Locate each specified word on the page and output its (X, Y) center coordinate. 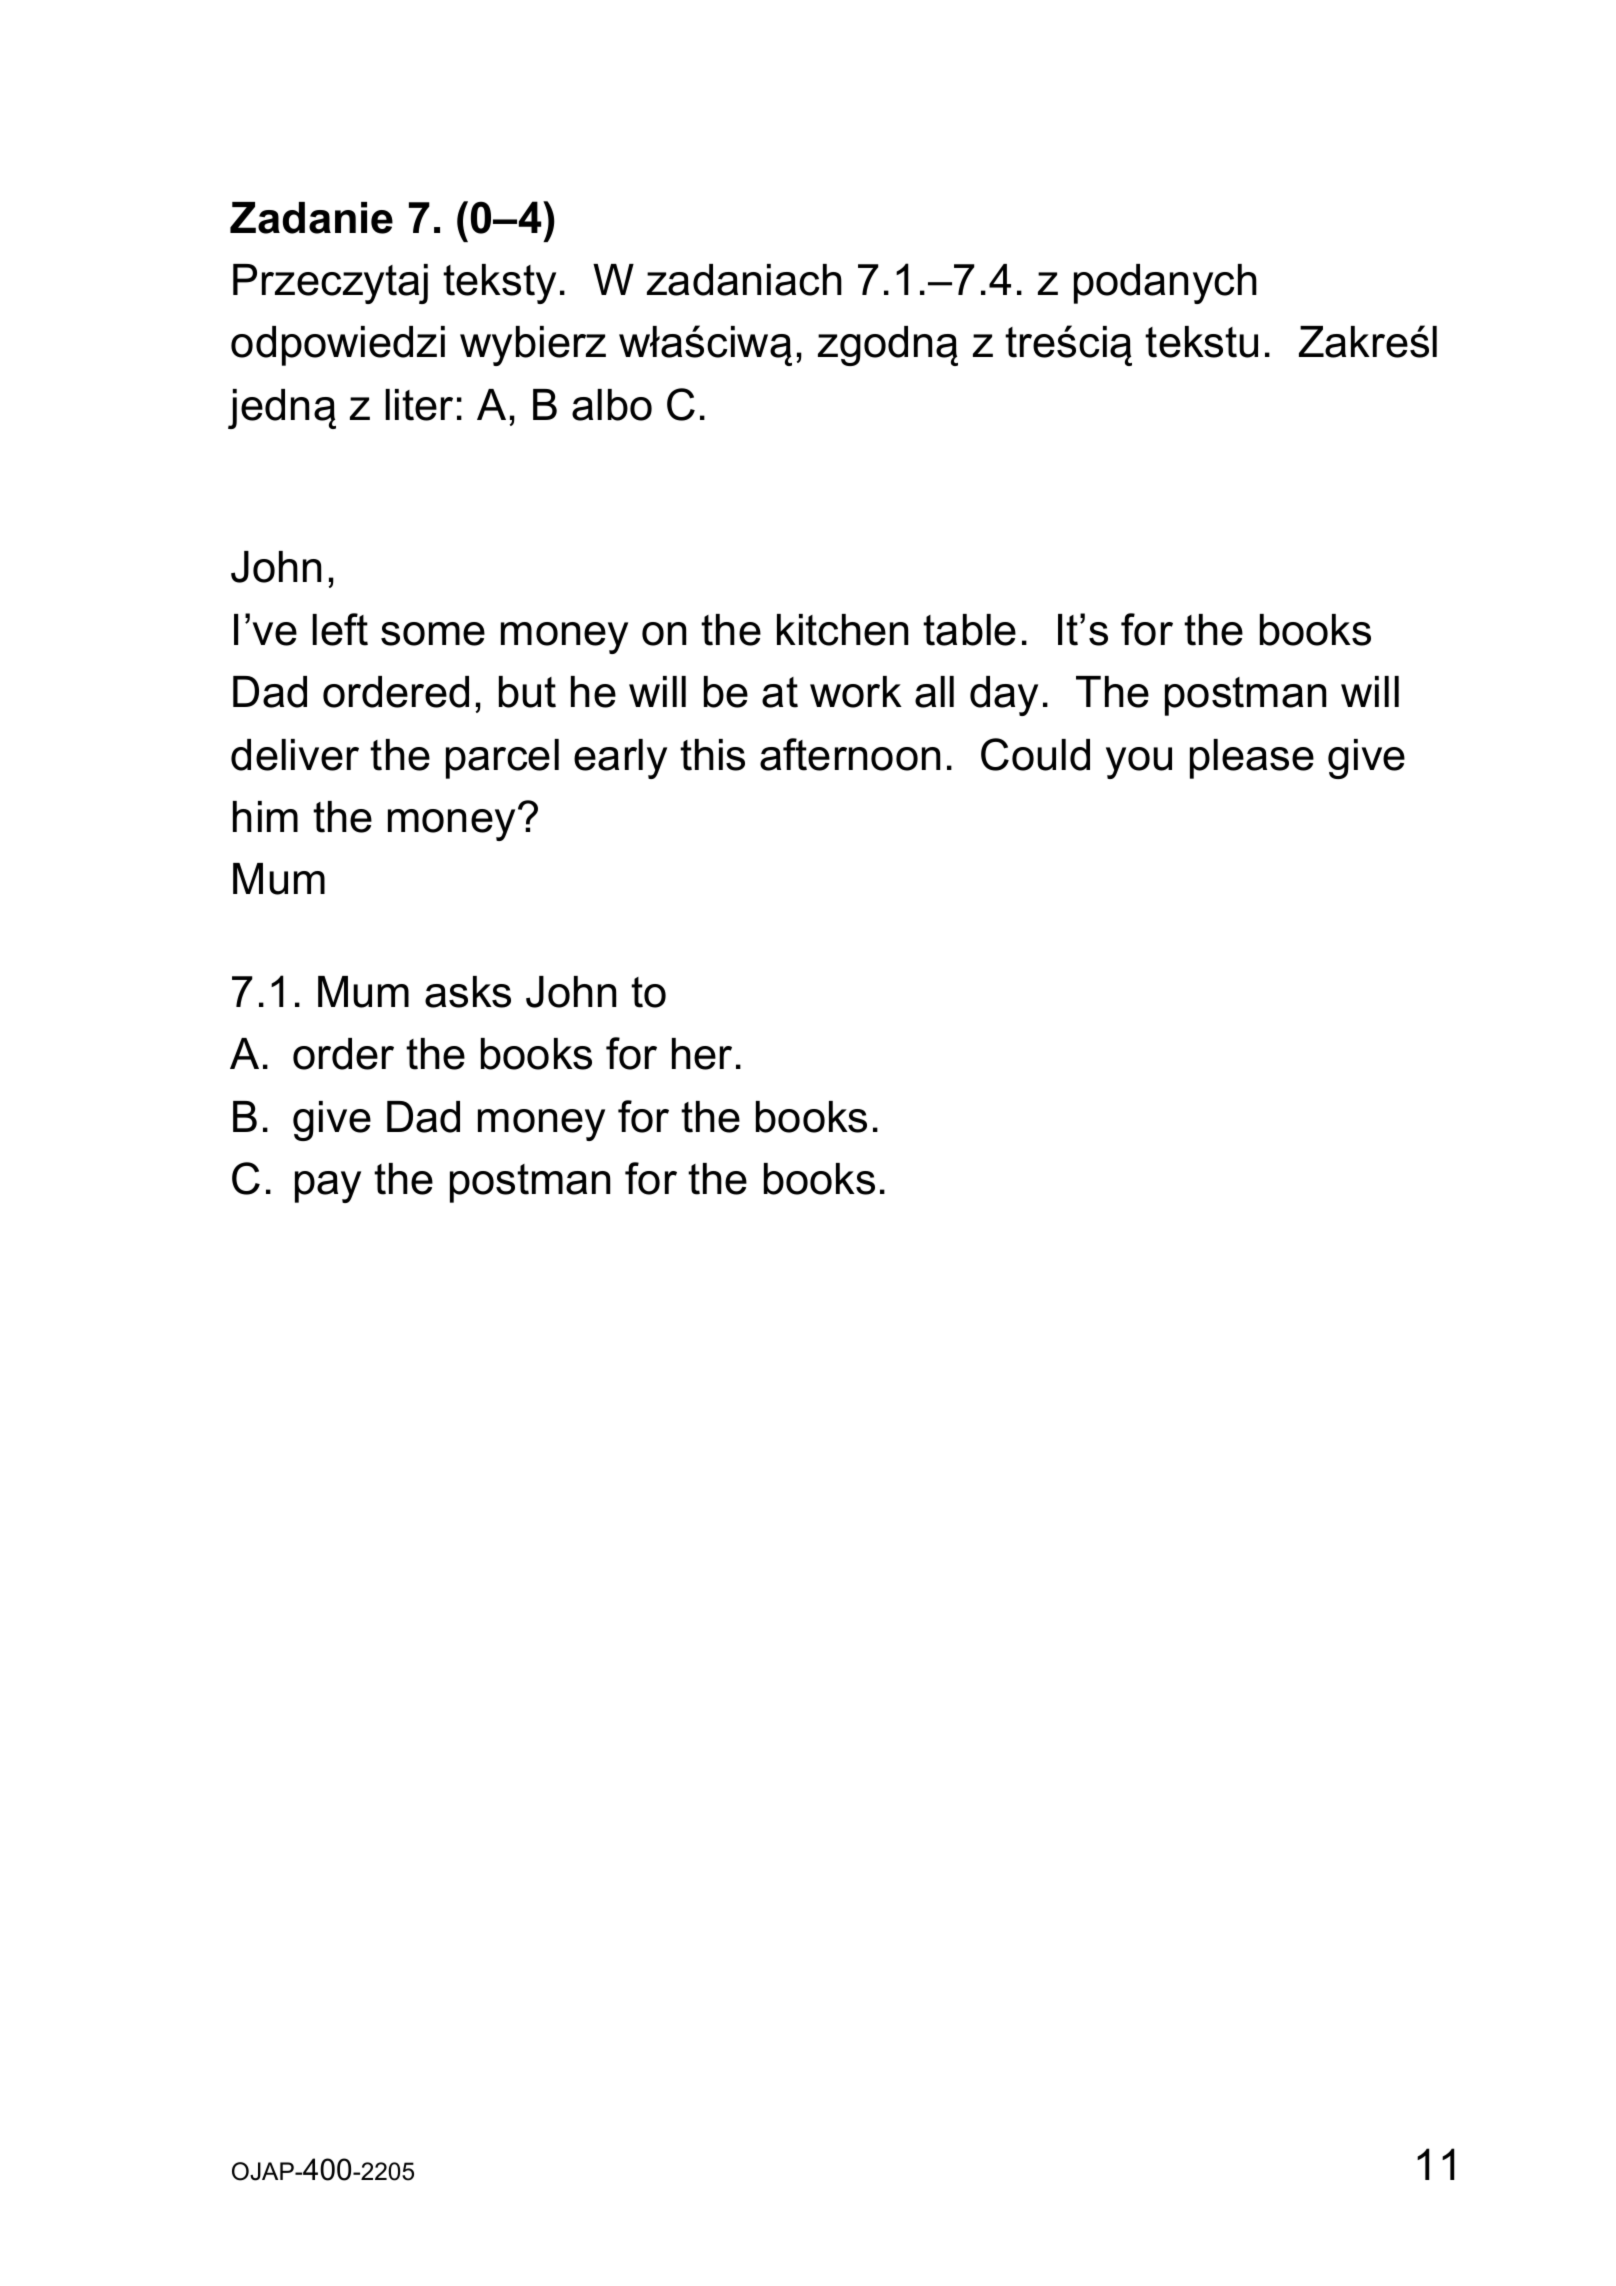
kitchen (842, 630)
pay (328, 1187)
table (969, 630)
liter (419, 405)
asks (468, 992)
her (702, 1054)
